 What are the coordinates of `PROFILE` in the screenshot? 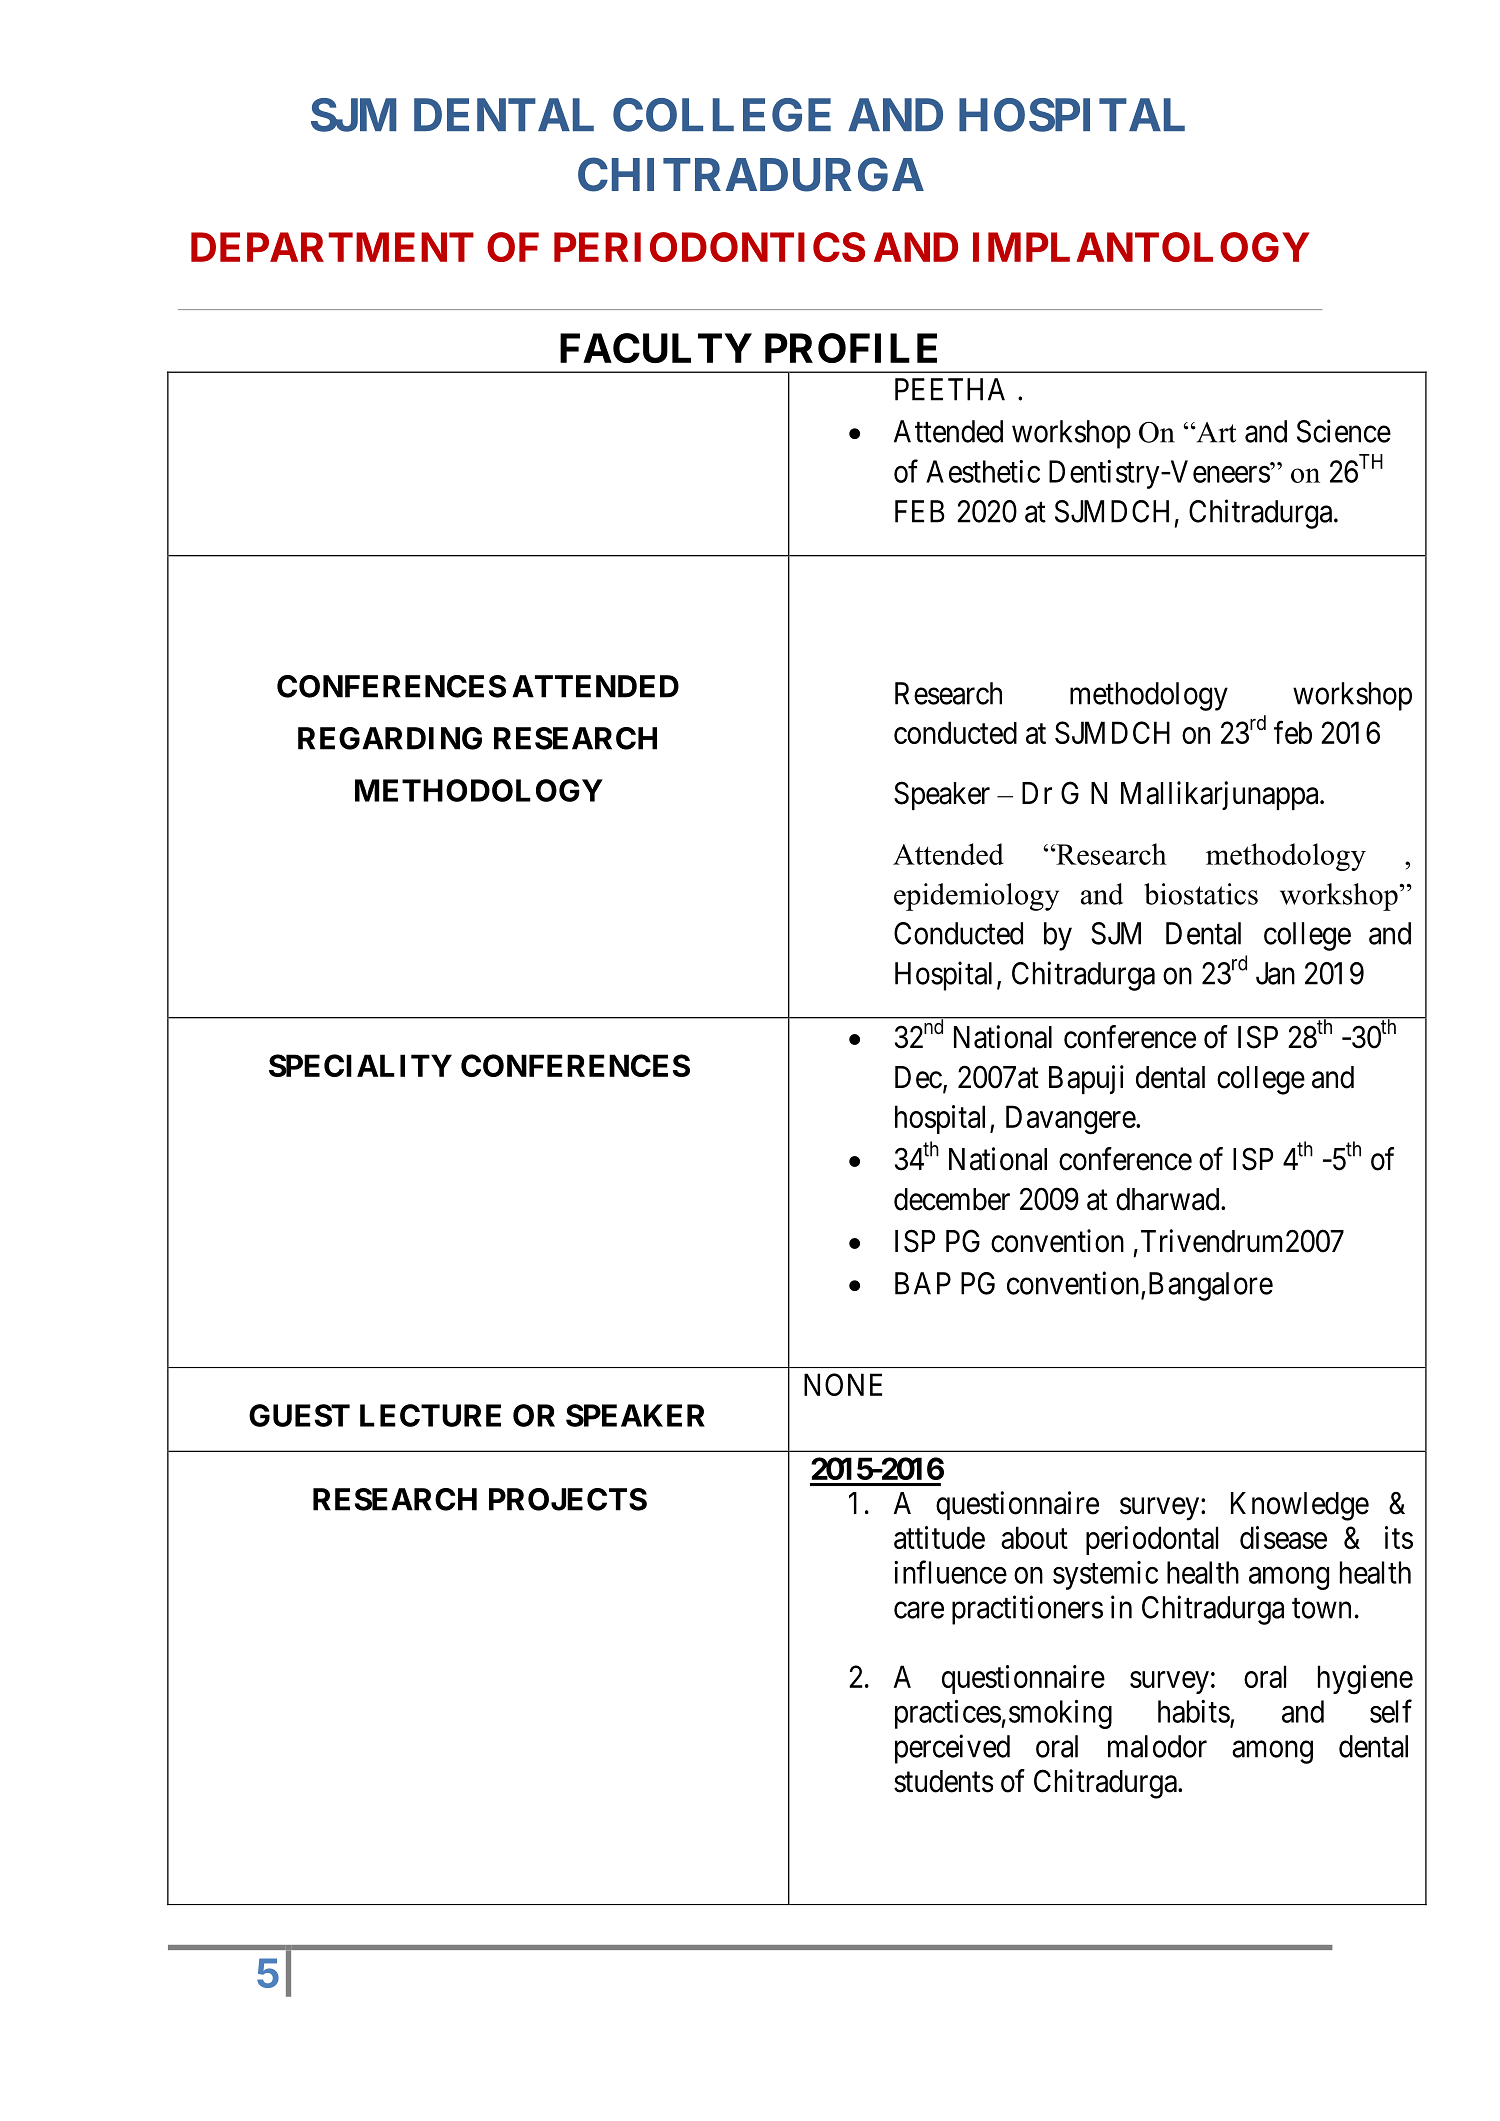 It's located at (851, 348).
